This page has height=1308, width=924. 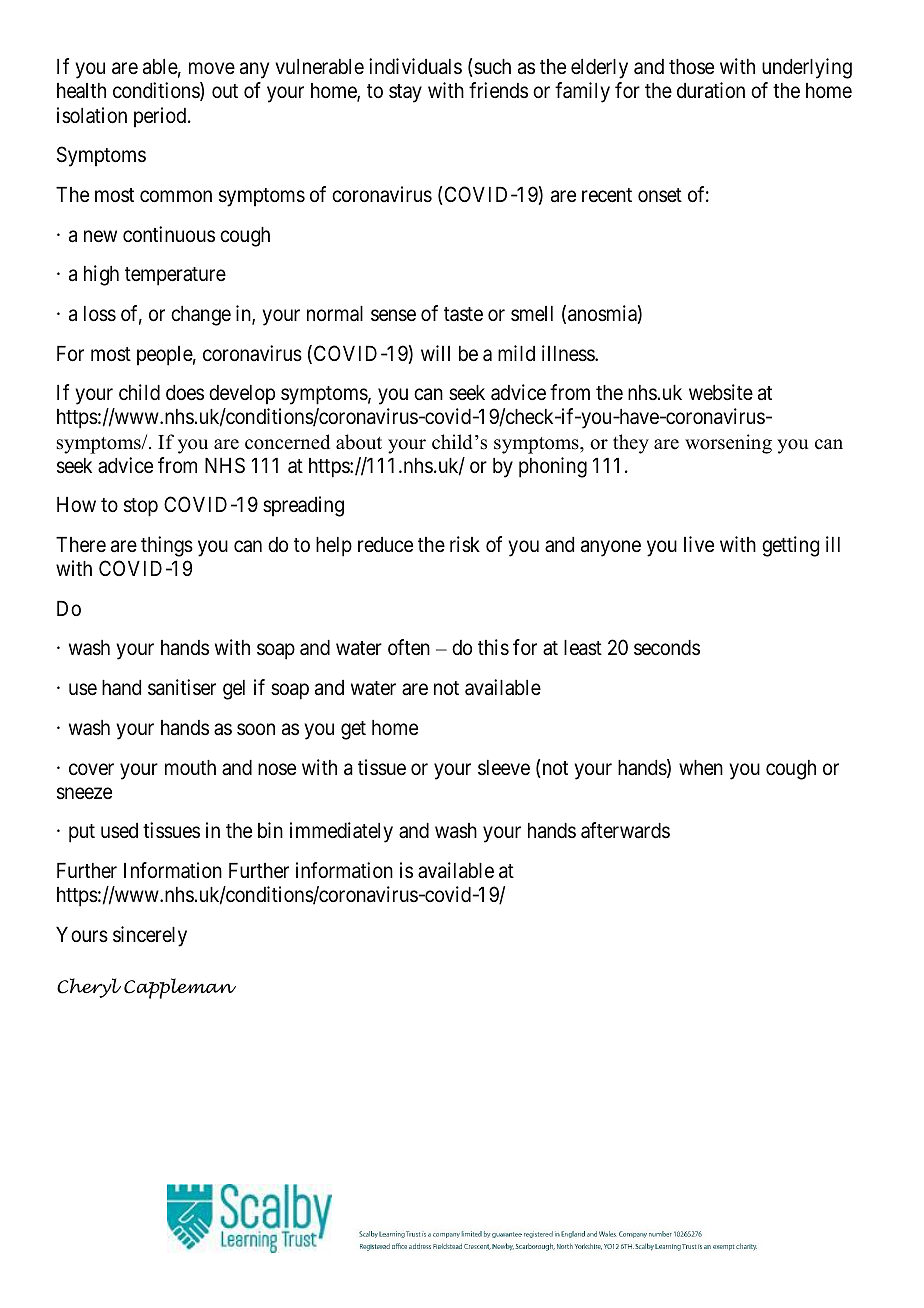 I want to click on sincerely, so click(x=150, y=936).
